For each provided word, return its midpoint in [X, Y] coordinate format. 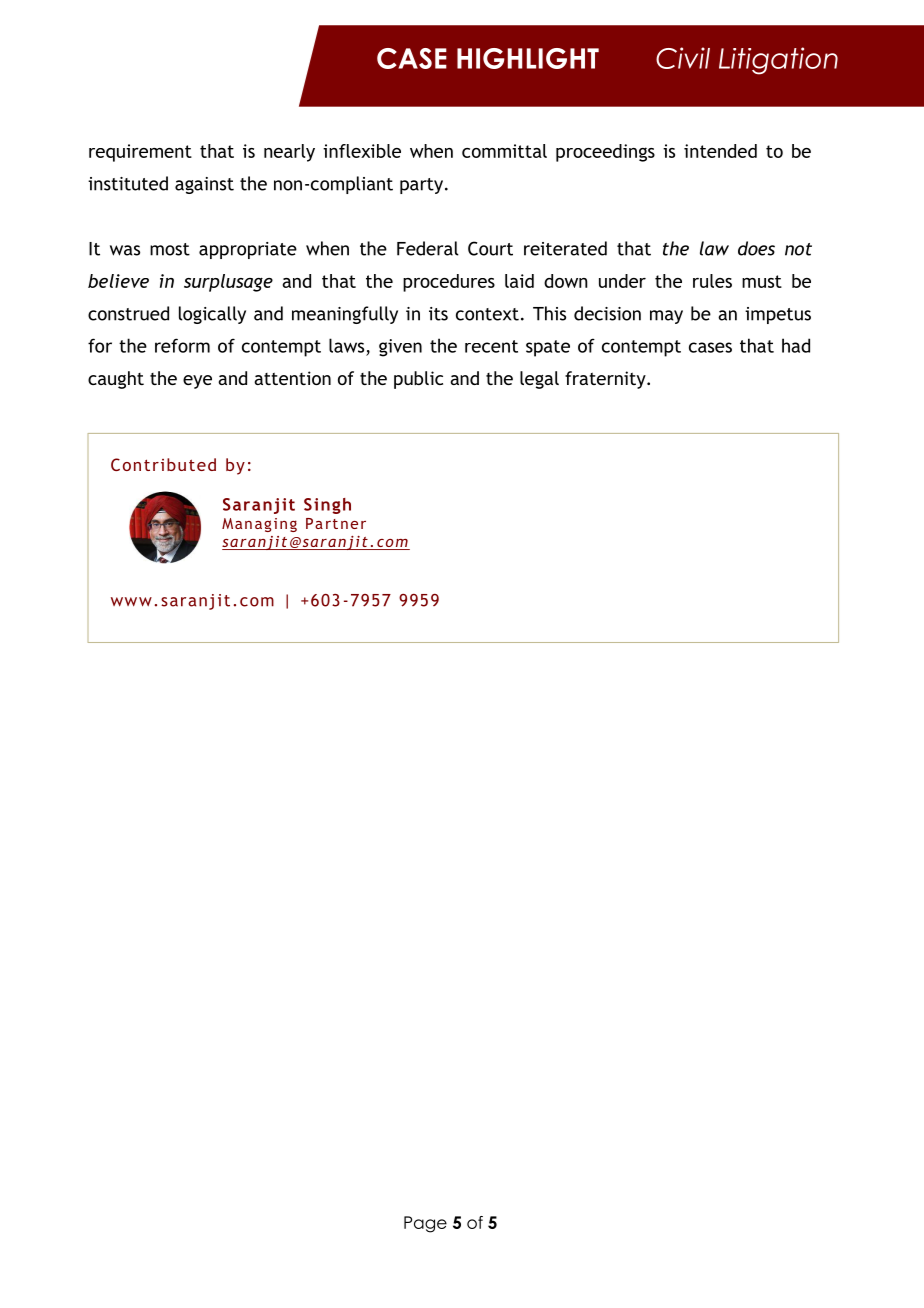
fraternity [606, 380]
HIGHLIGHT [528, 58]
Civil [683, 58]
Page [425, 1224]
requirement [140, 153]
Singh [327, 506]
